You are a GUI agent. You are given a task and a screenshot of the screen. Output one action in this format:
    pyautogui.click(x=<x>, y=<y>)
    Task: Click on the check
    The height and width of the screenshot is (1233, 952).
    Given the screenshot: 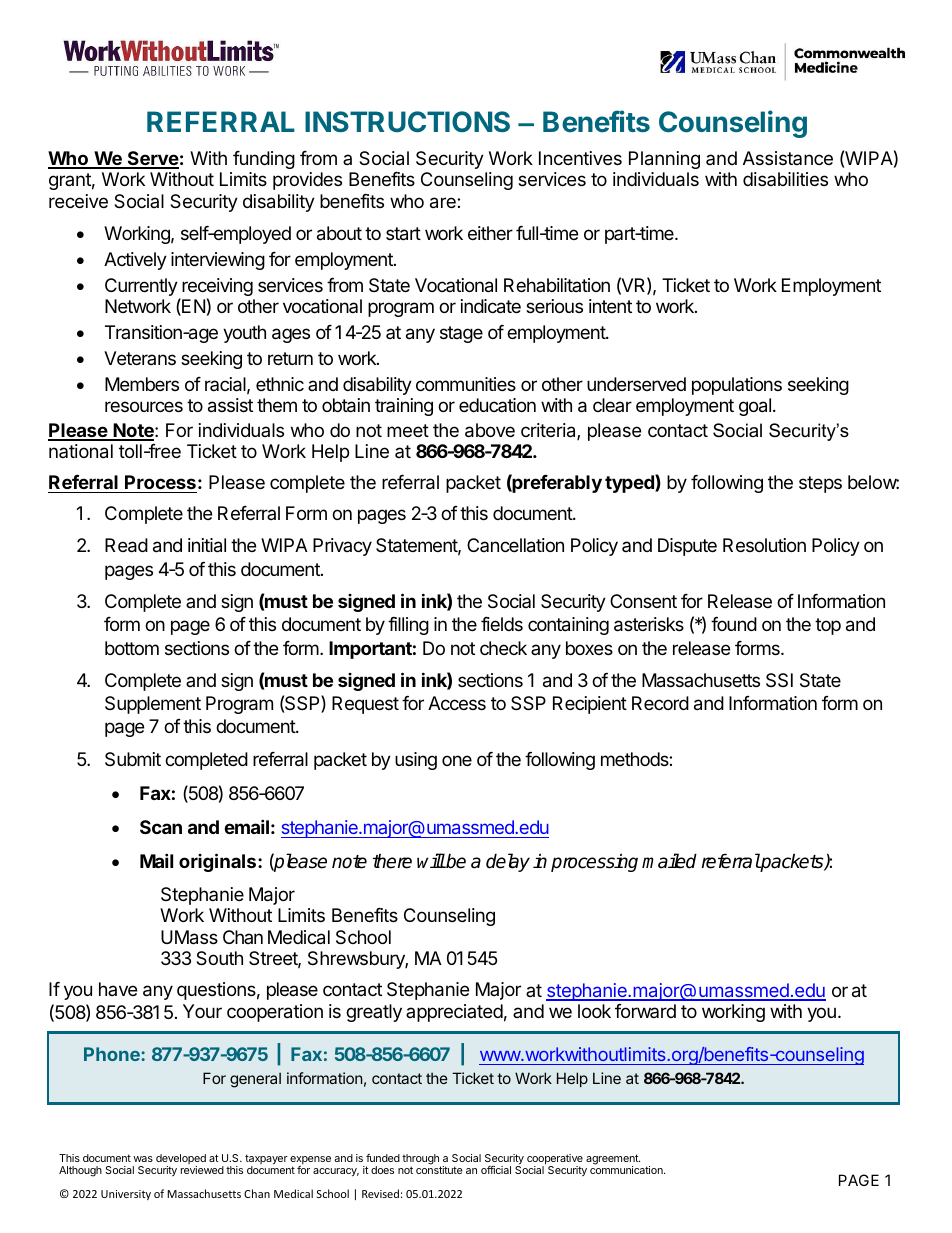 What is the action you would take?
    pyautogui.click(x=503, y=648)
